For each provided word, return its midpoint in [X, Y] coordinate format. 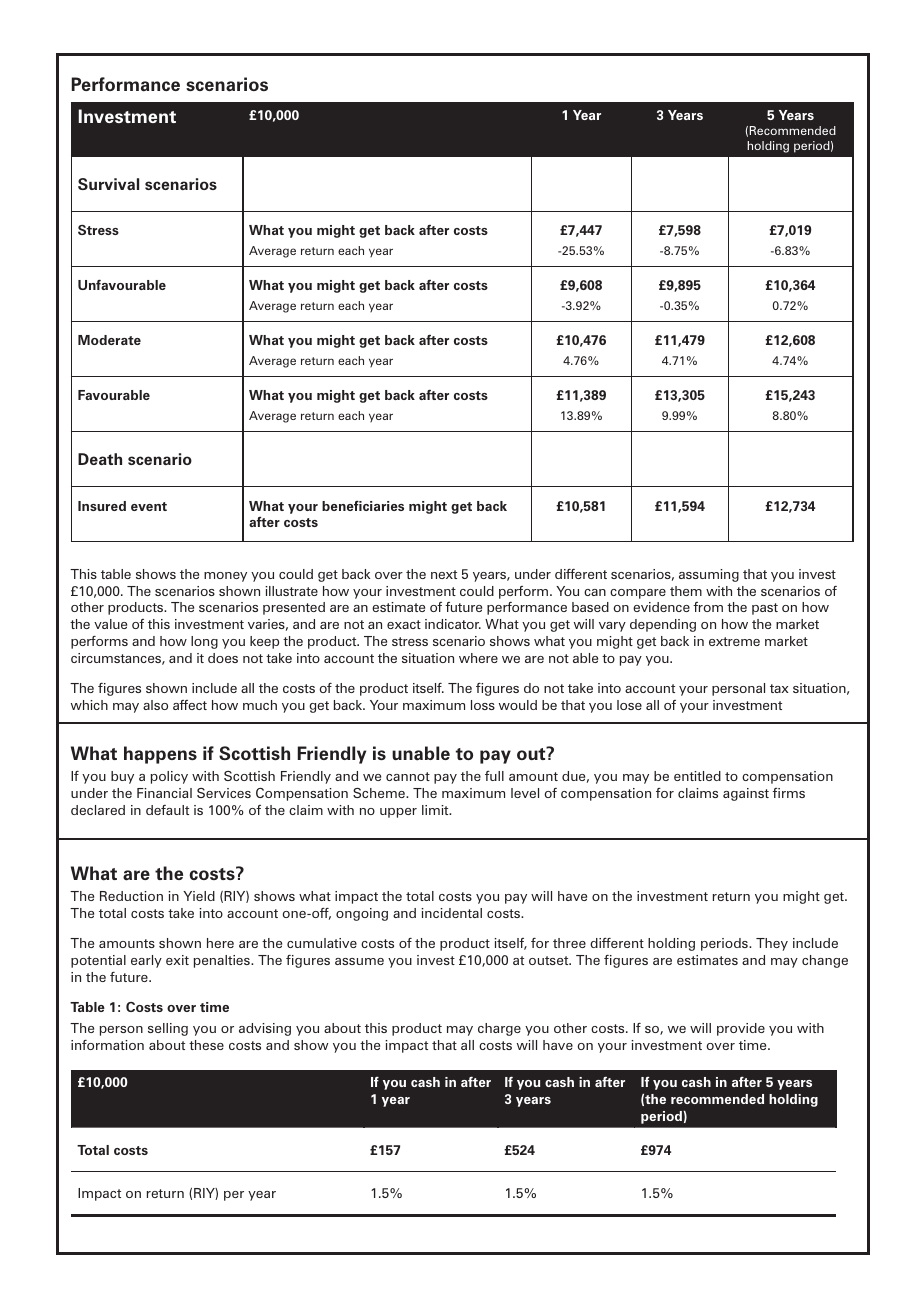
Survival [108, 184]
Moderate [109, 340]
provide [741, 1029]
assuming [709, 575]
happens [160, 755]
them [686, 591]
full [494, 776]
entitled [697, 776]
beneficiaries [363, 506]
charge [499, 1029]
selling [168, 1029]
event [149, 506]
